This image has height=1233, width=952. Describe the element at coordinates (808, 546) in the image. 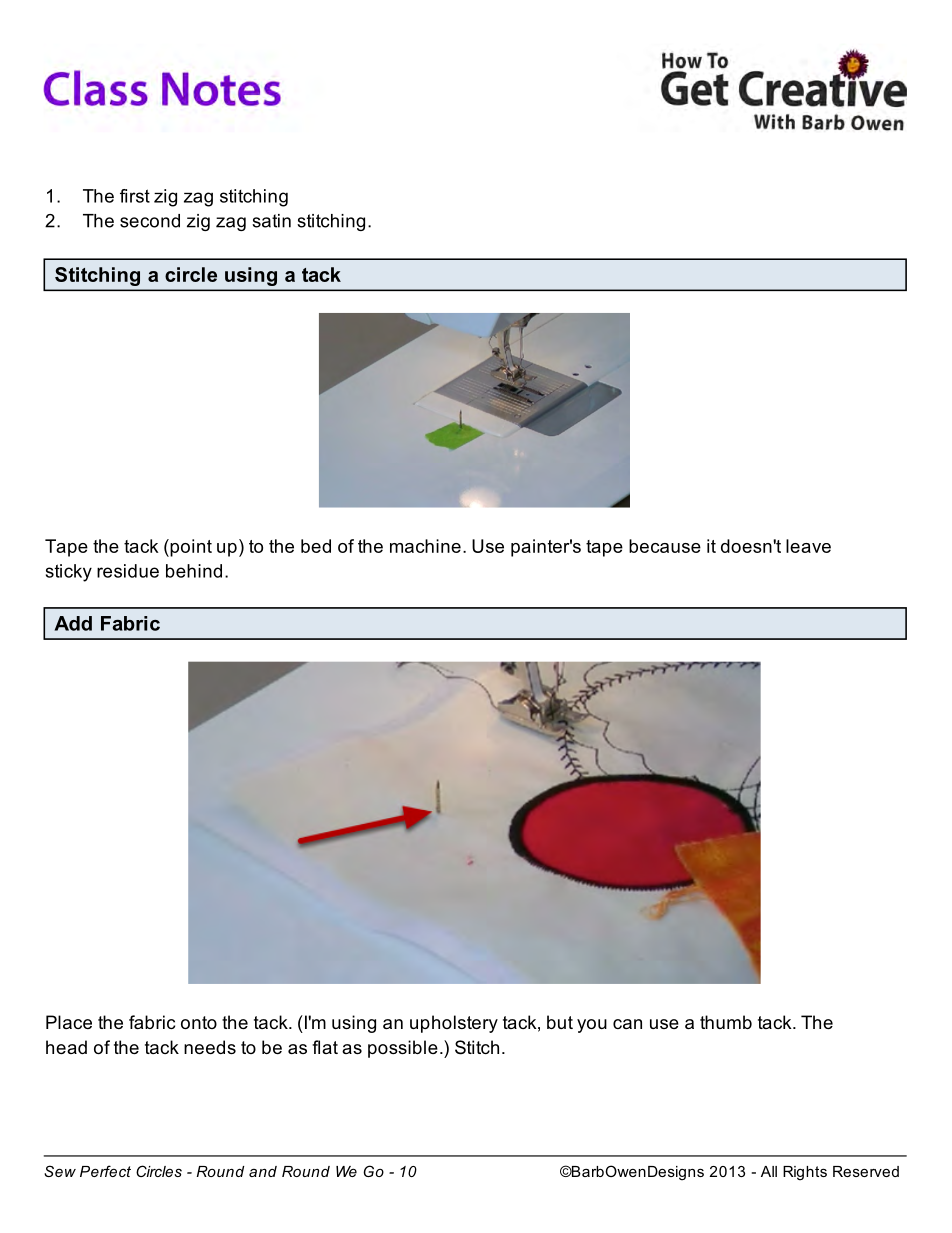

I see `leave` at that location.
